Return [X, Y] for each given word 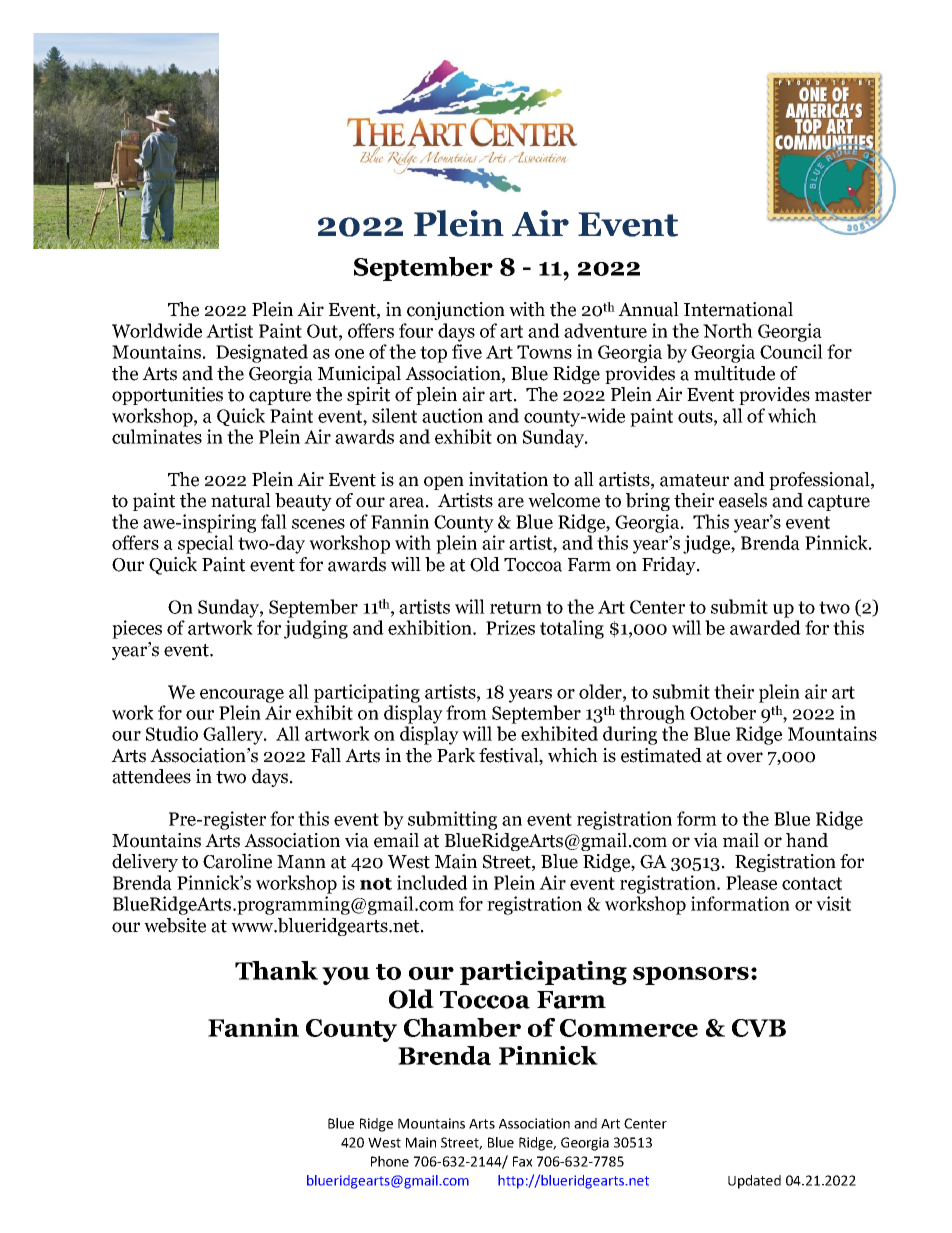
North [728, 330]
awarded [765, 627]
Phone [390, 1161]
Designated [262, 353]
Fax [523, 1161]
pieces [137, 629]
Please [751, 882]
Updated [754, 1182]
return [516, 607]
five [467, 351]
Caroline [237, 861]
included [432, 882]
